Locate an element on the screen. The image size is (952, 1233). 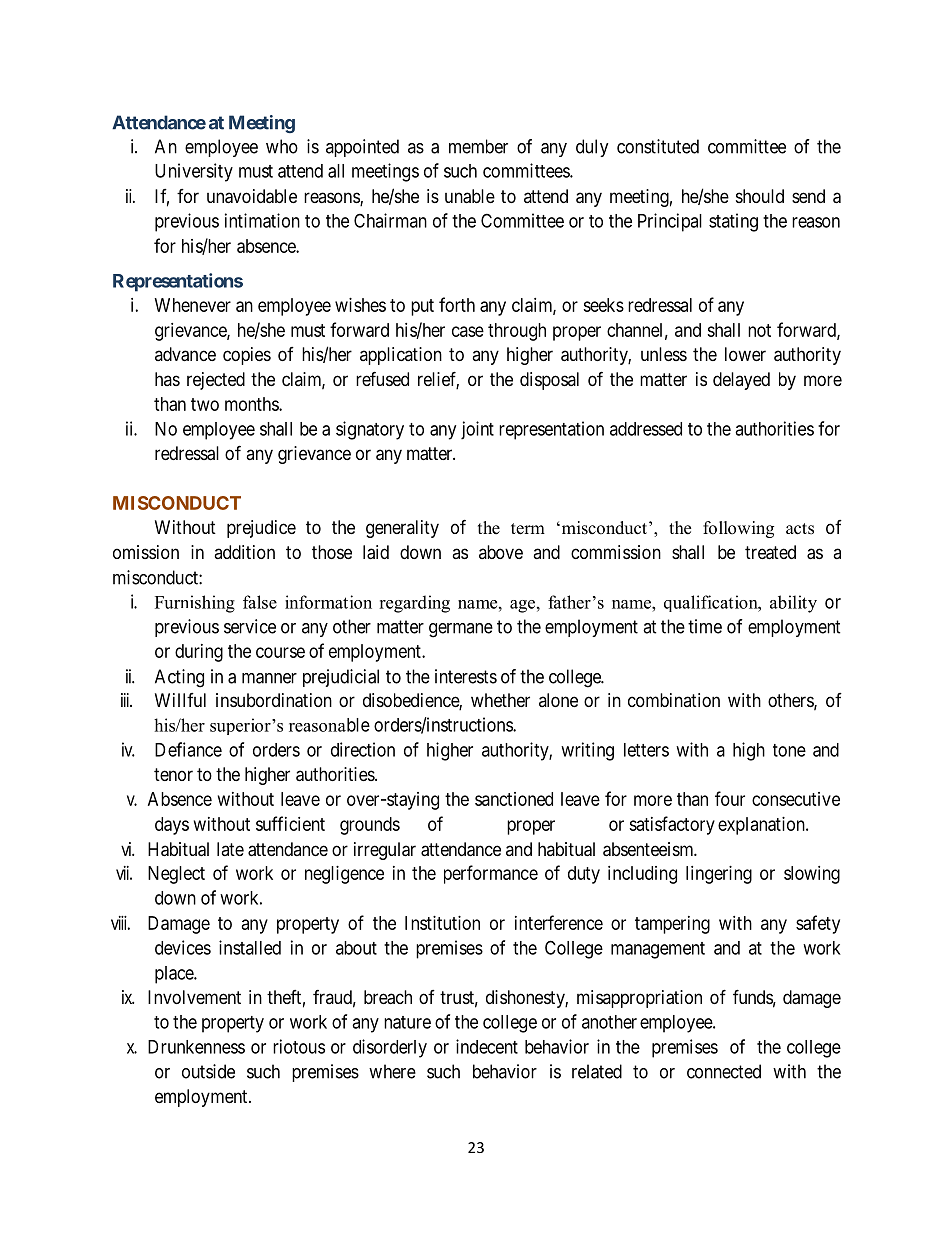
University is located at coordinates (194, 172).
